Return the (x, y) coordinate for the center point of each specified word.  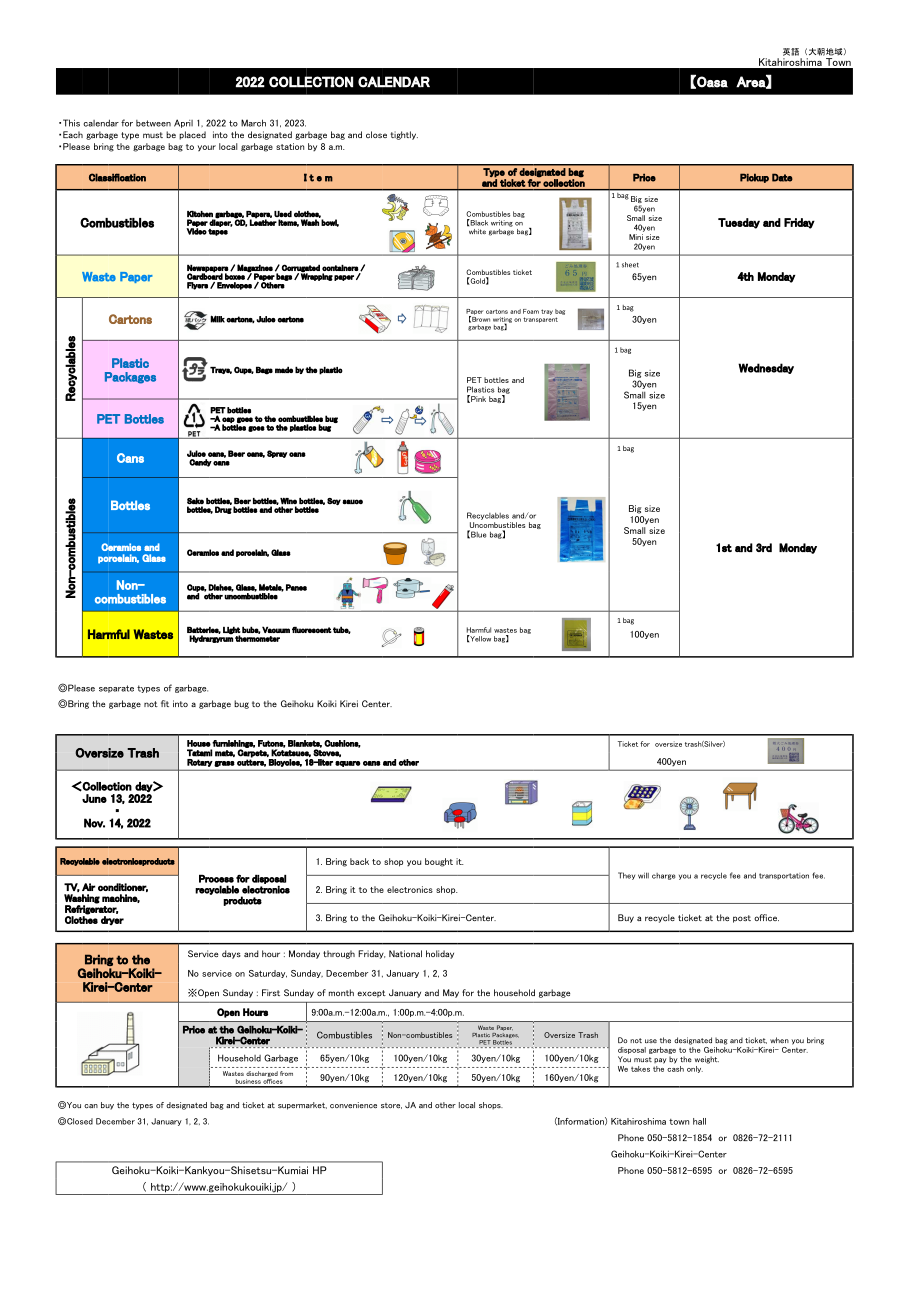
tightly (404, 135)
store (391, 1106)
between (153, 123)
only (695, 1069)
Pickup (754, 178)
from (286, 1073)
